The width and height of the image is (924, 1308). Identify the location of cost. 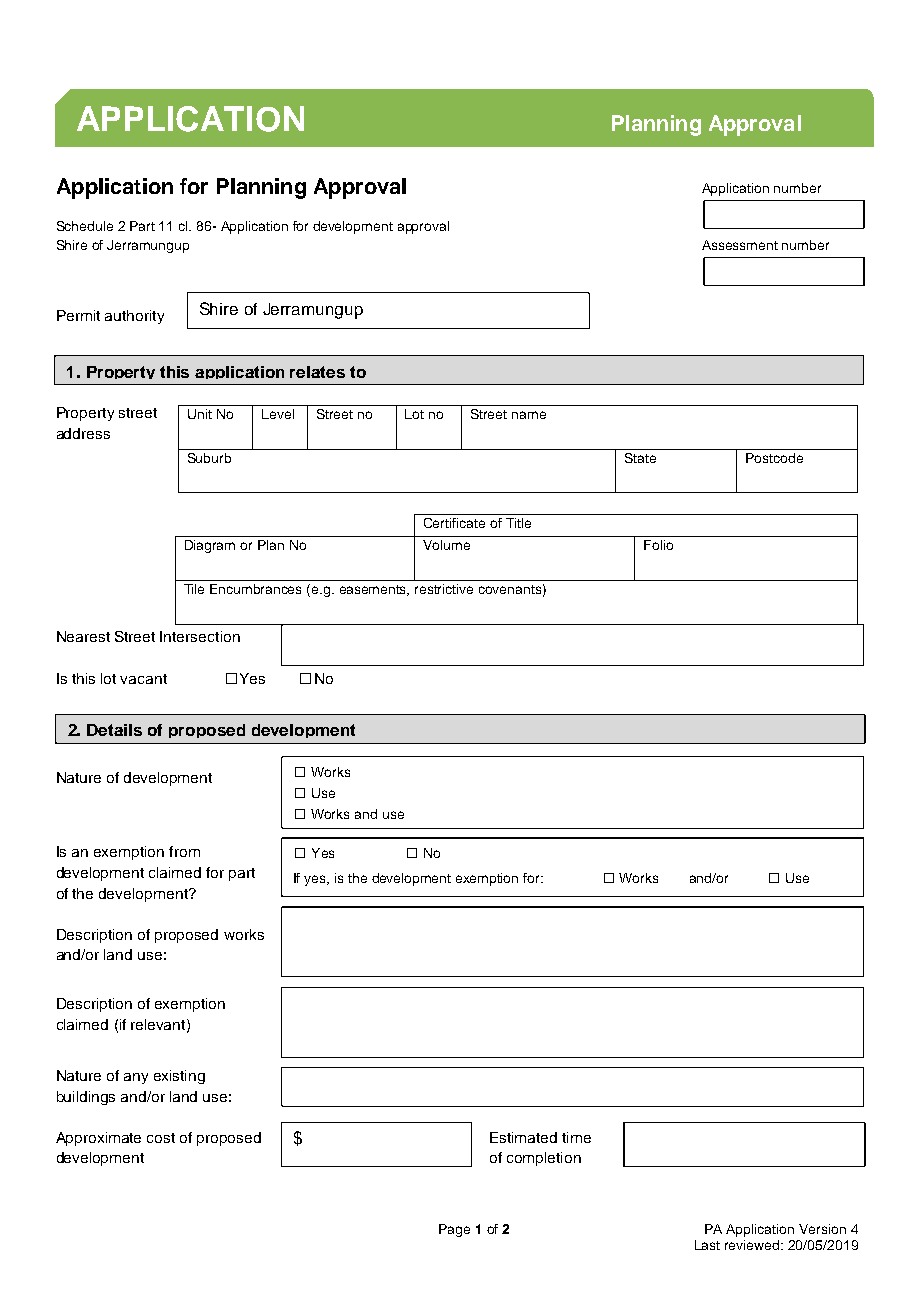
(161, 1138).
